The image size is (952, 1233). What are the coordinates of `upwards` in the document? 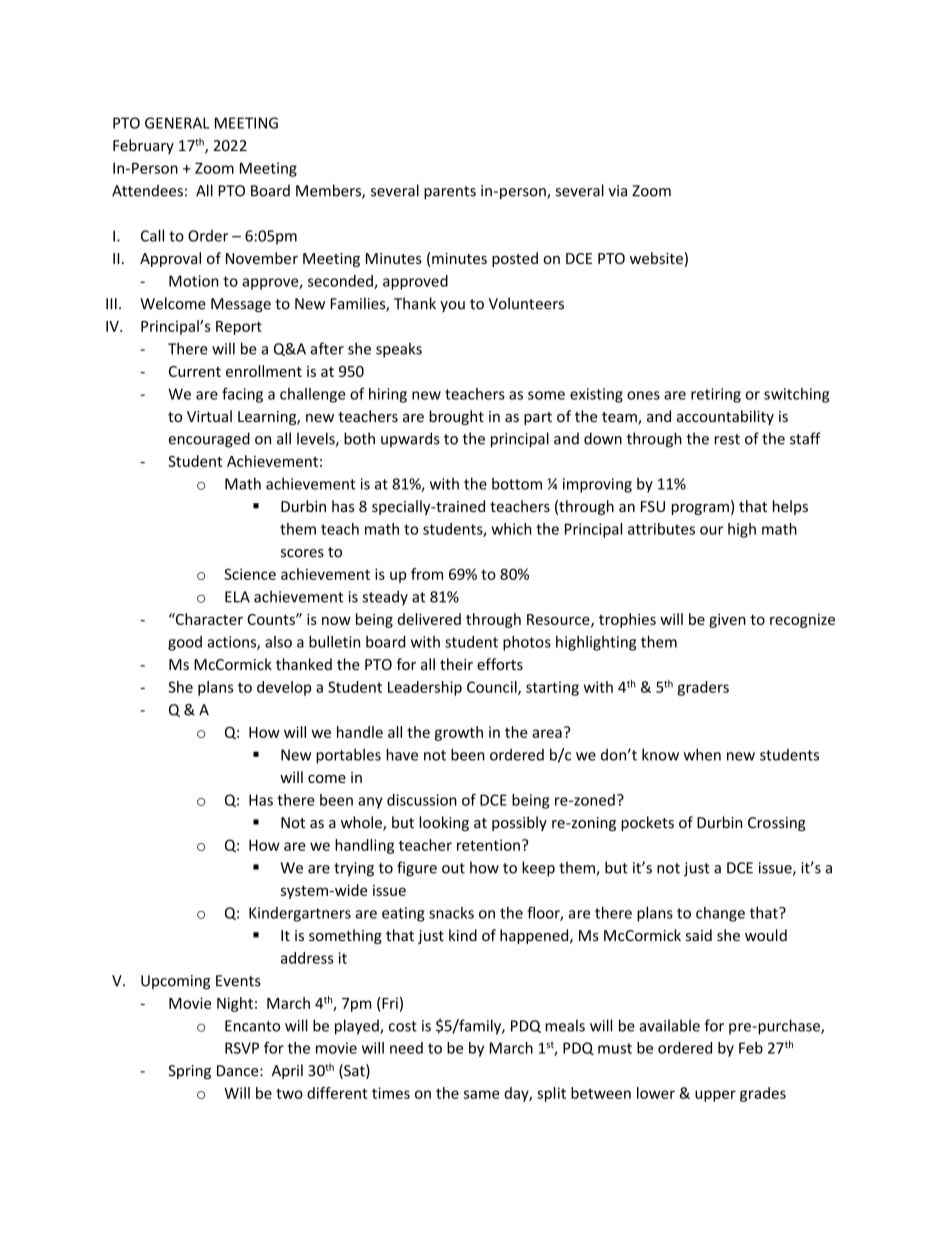 It's located at (410, 439).
